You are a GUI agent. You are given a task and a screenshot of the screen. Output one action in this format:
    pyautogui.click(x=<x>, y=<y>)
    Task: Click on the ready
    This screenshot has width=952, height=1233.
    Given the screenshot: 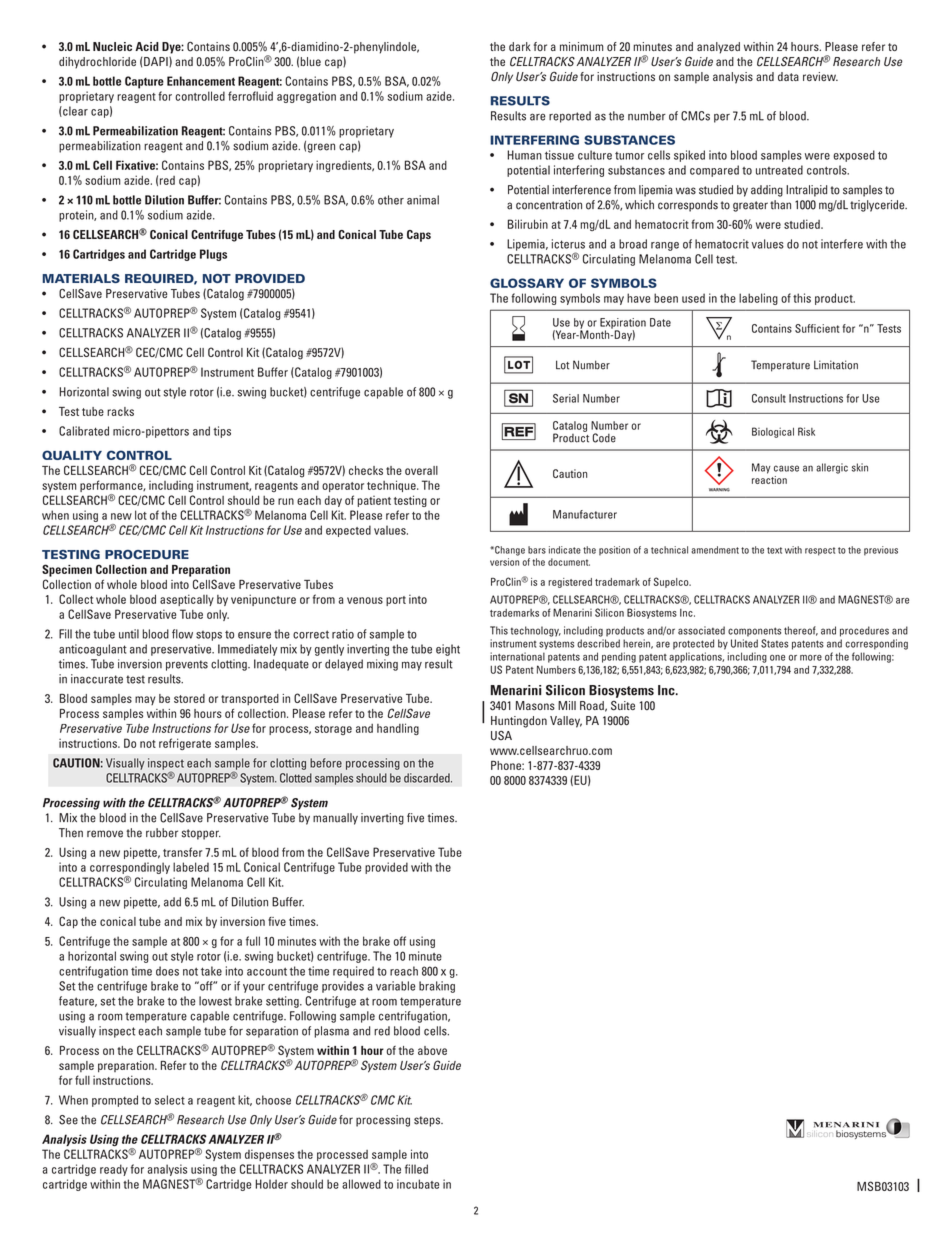 What is the action you would take?
    pyautogui.click(x=114, y=1170)
